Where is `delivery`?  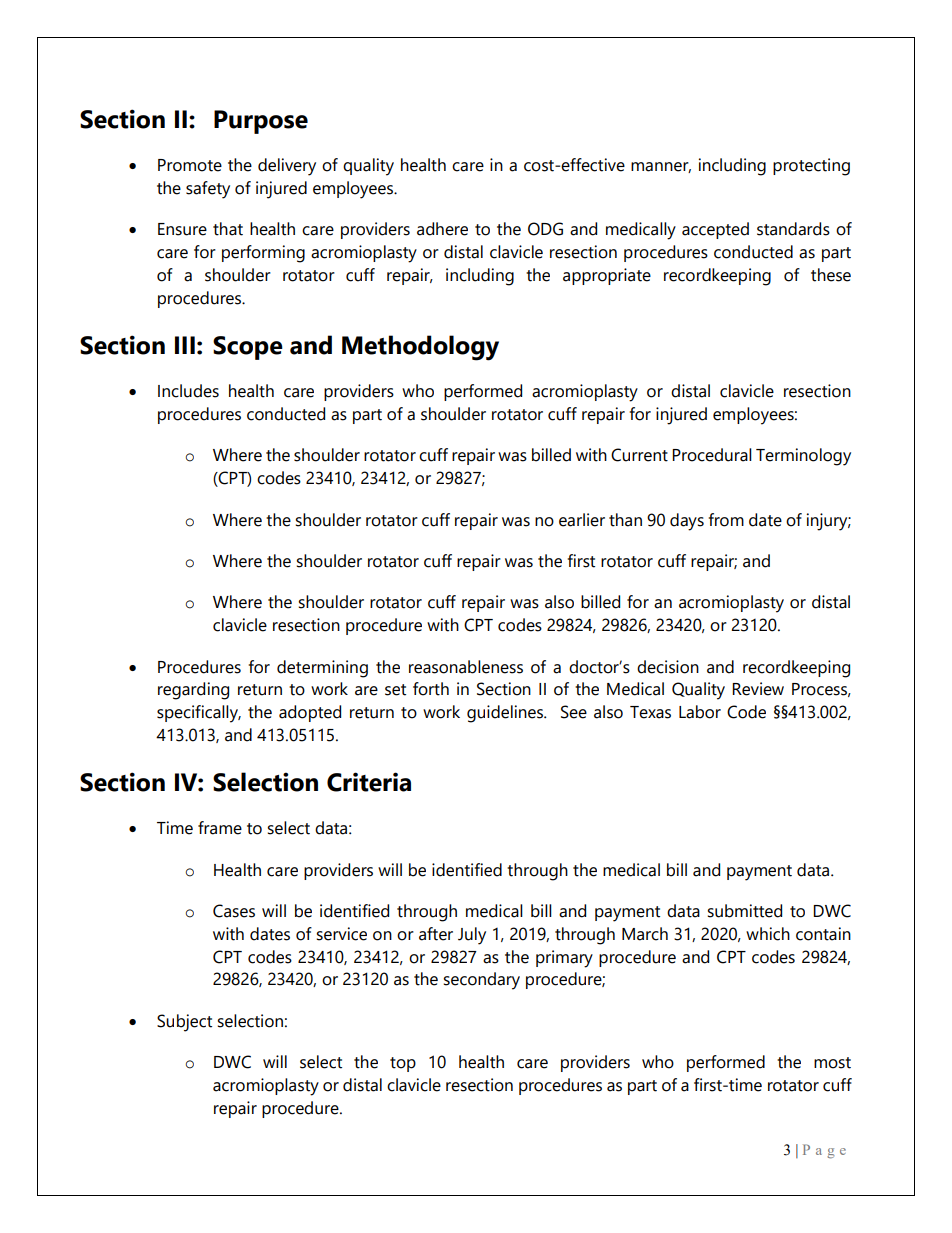 delivery is located at coordinates (287, 167).
